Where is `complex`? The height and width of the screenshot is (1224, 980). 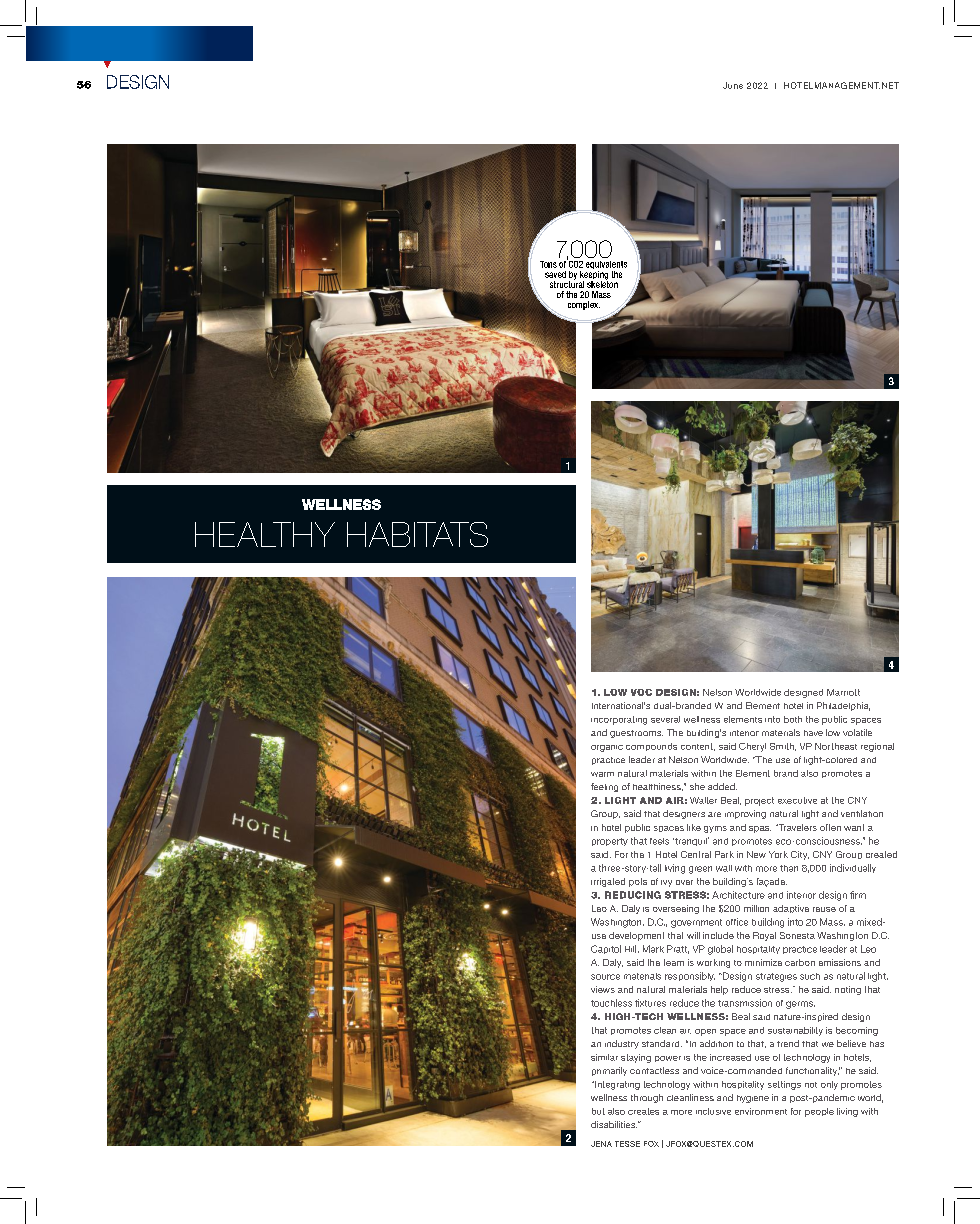
complex is located at coordinates (584, 305).
